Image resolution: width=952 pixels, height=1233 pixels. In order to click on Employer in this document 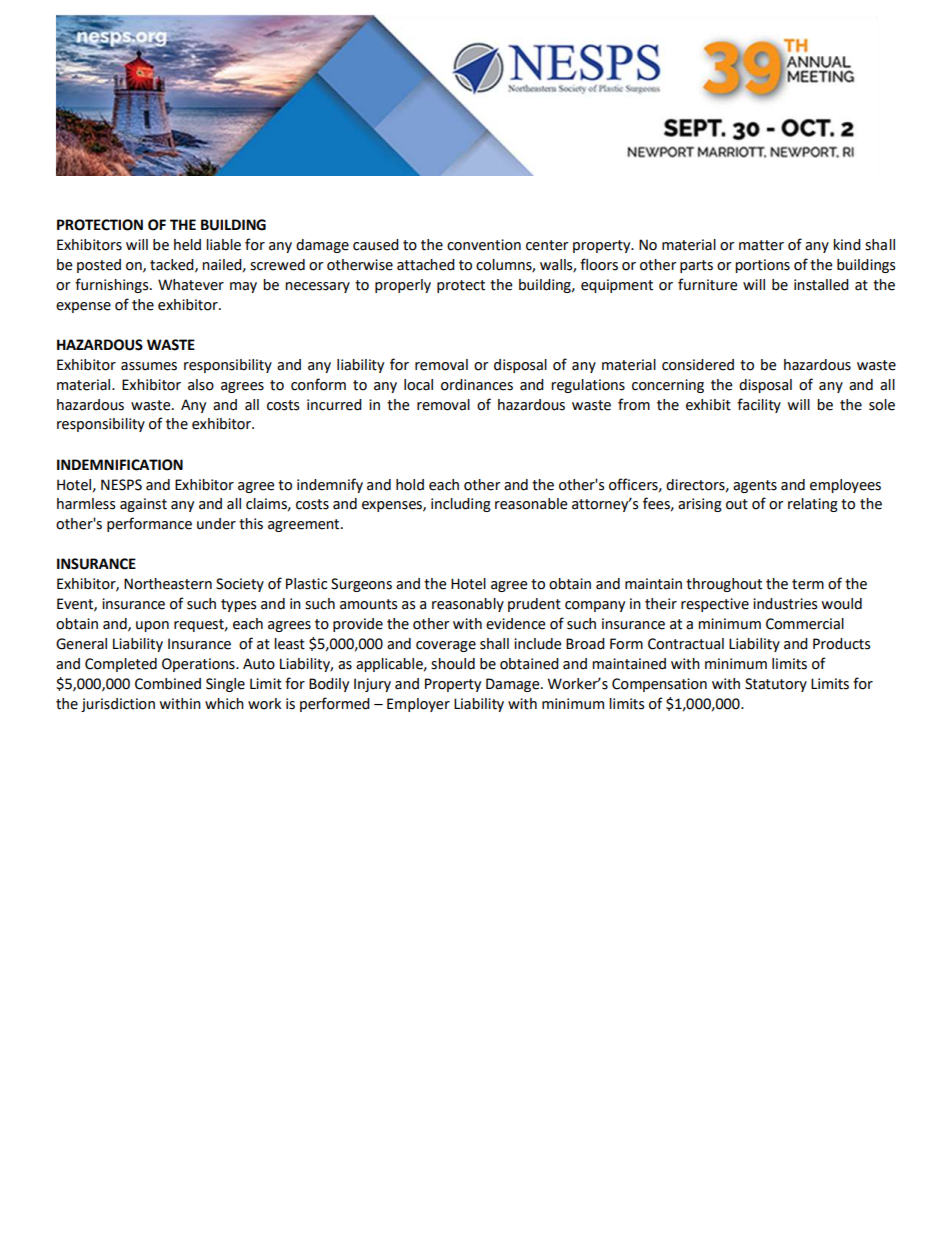, I will do `click(418, 705)`.
